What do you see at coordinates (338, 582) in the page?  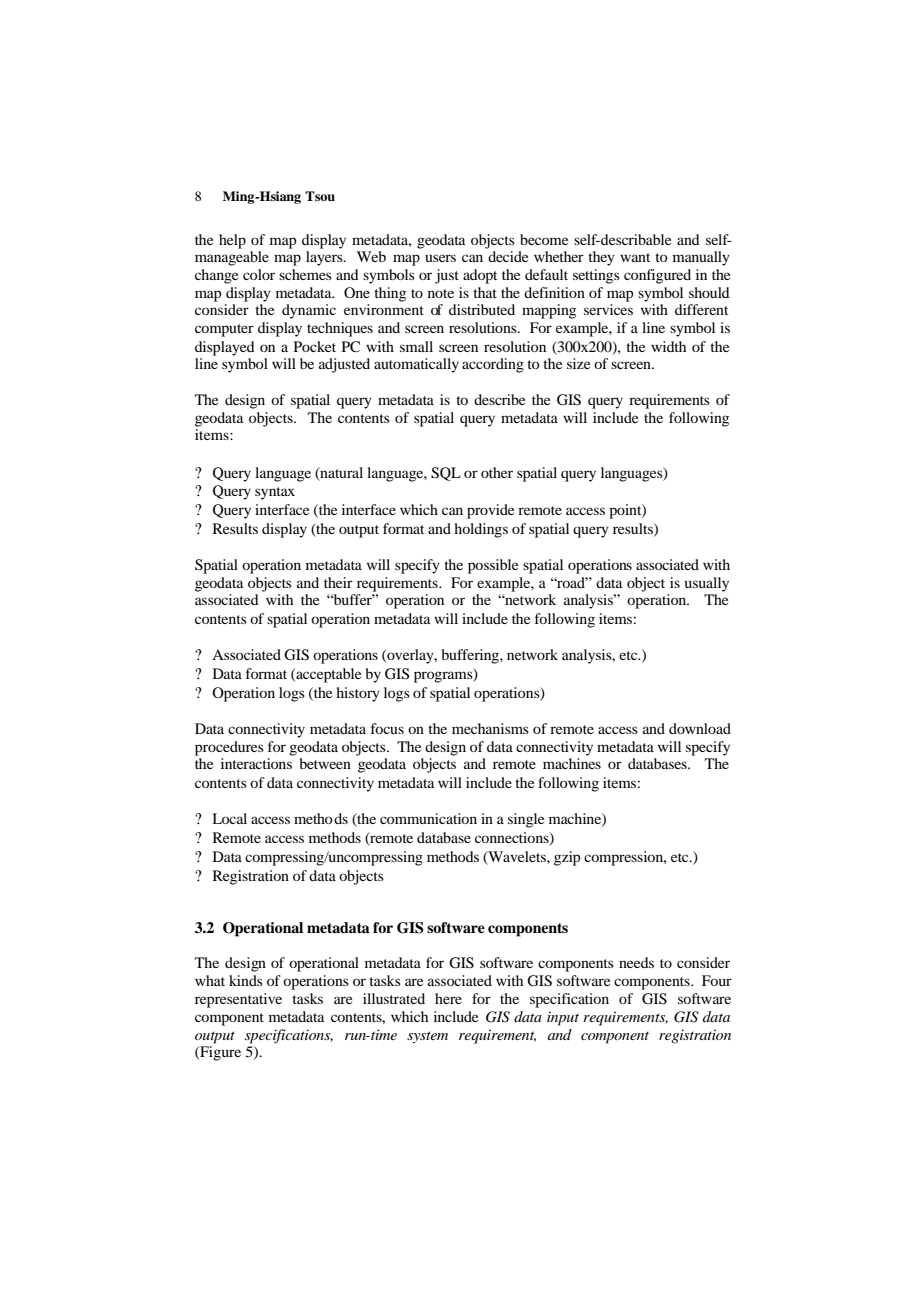 I see `their` at bounding box center [338, 582].
